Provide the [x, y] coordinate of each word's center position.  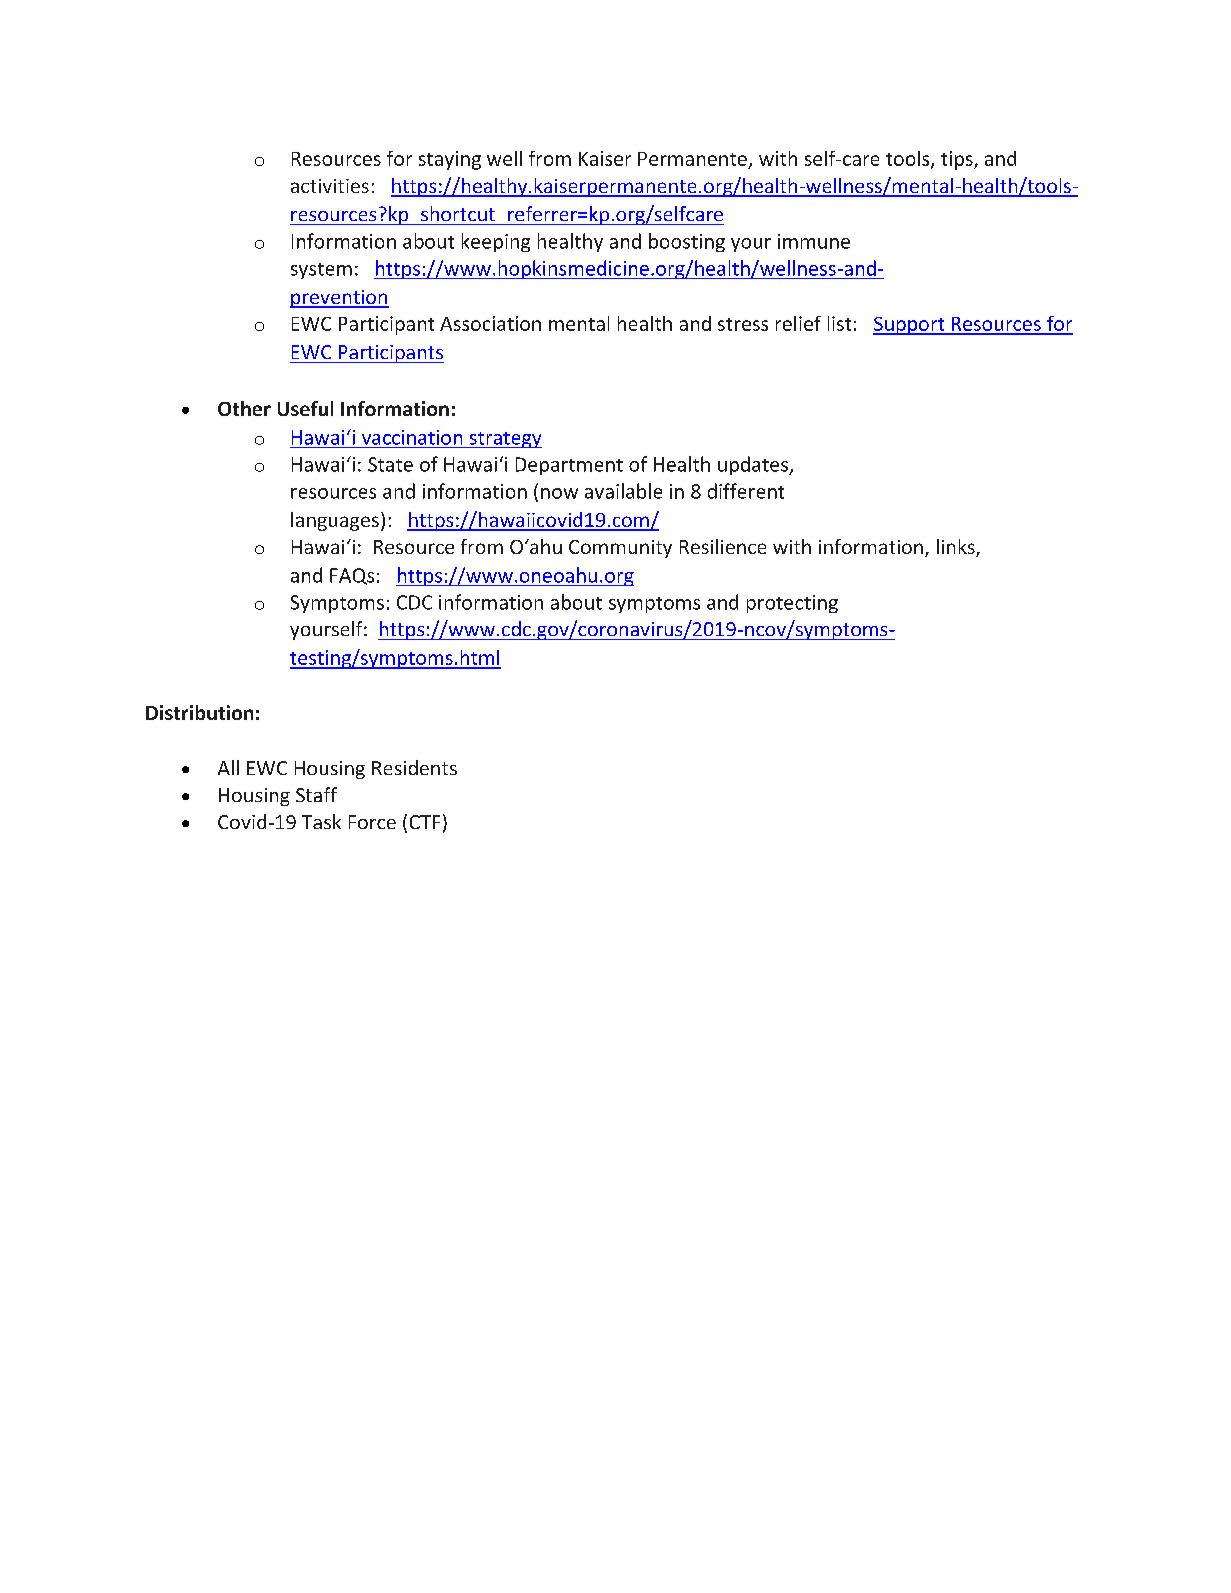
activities [330, 186]
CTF [425, 822]
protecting [792, 604]
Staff [316, 794]
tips [958, 160]
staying [450, 160]
